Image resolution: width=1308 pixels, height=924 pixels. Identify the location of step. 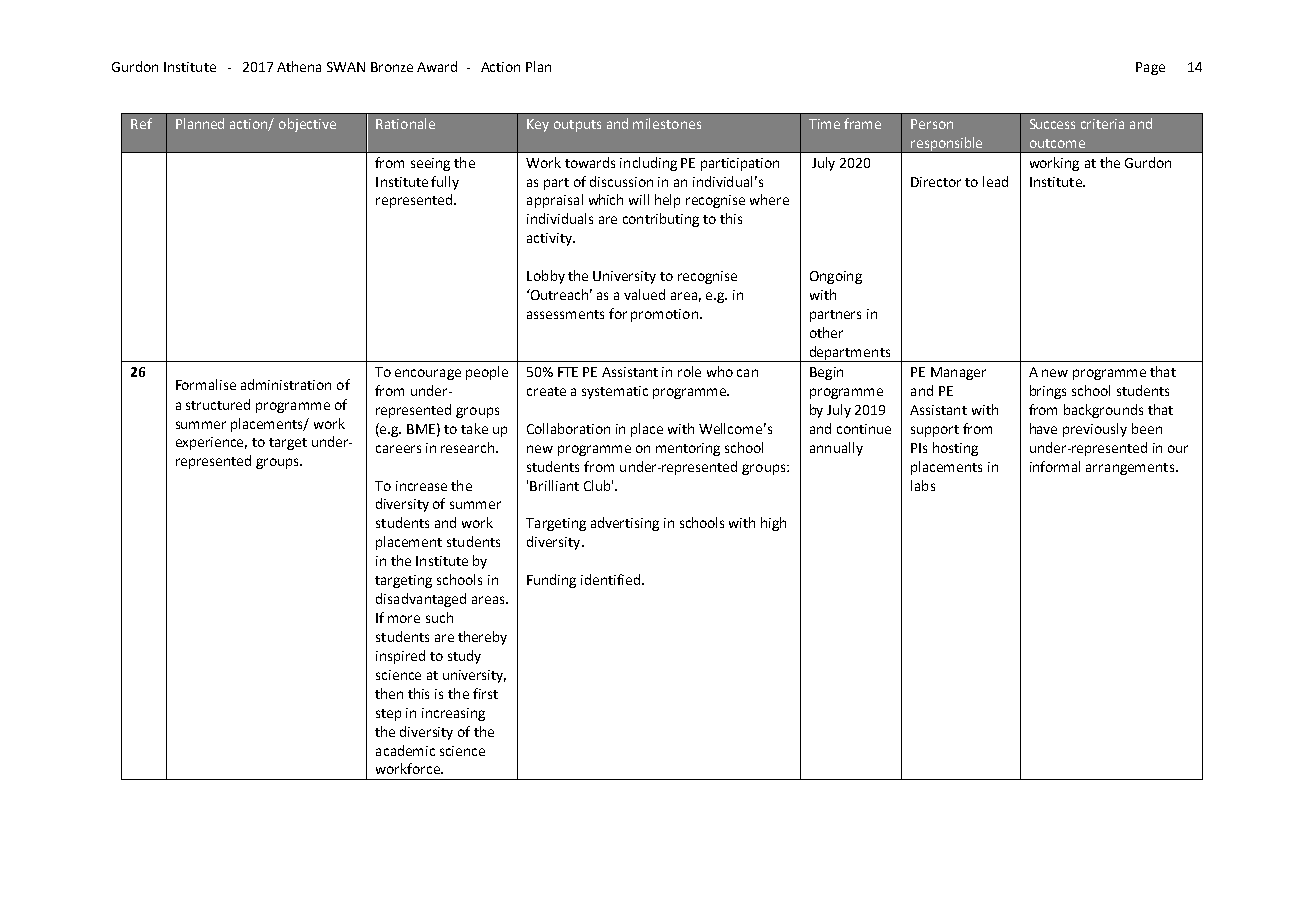
(388, 715).
